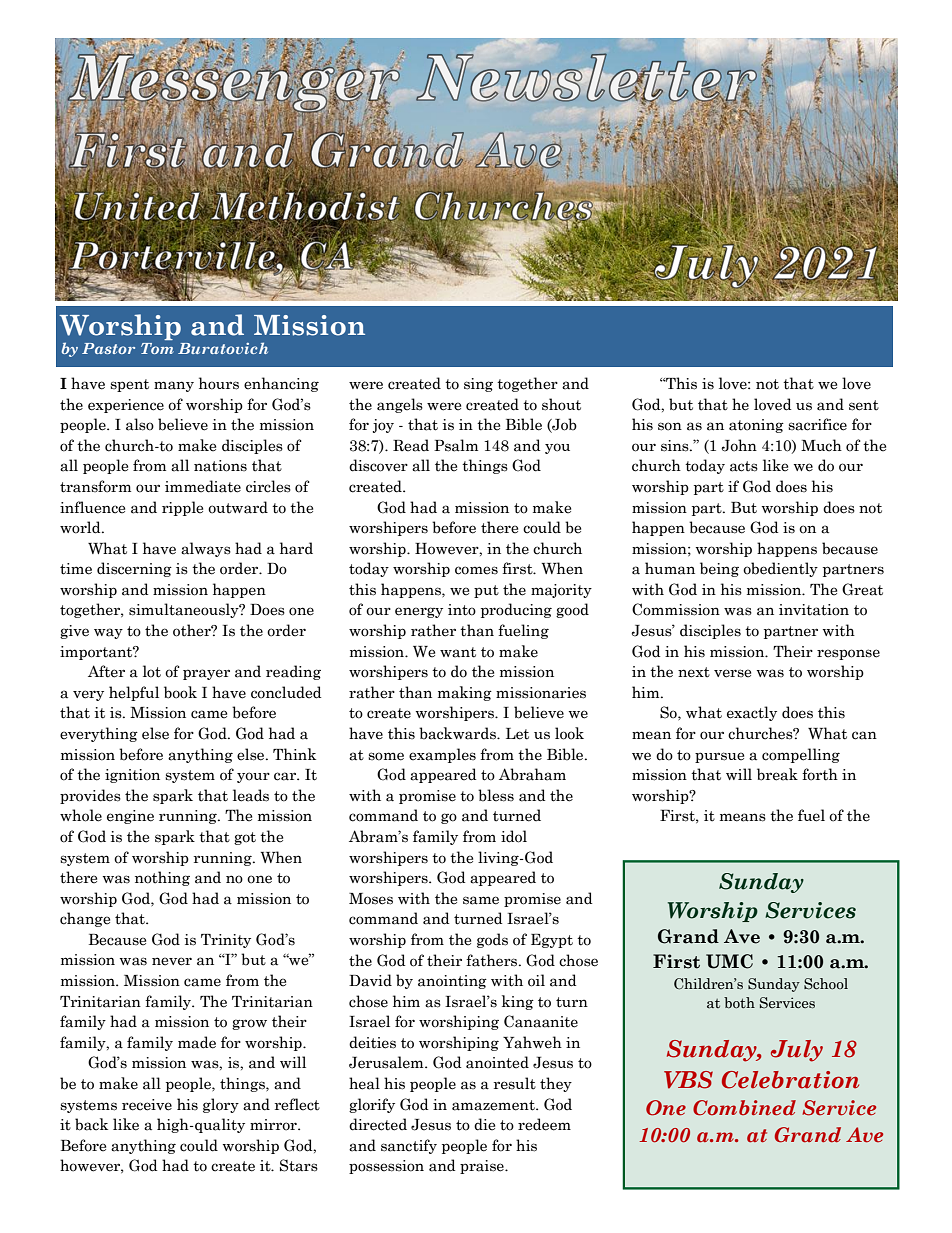  What do you see at coordinates (756, 426) in the screenshot?
I see `atoning` at bounding box center [756, 426].
